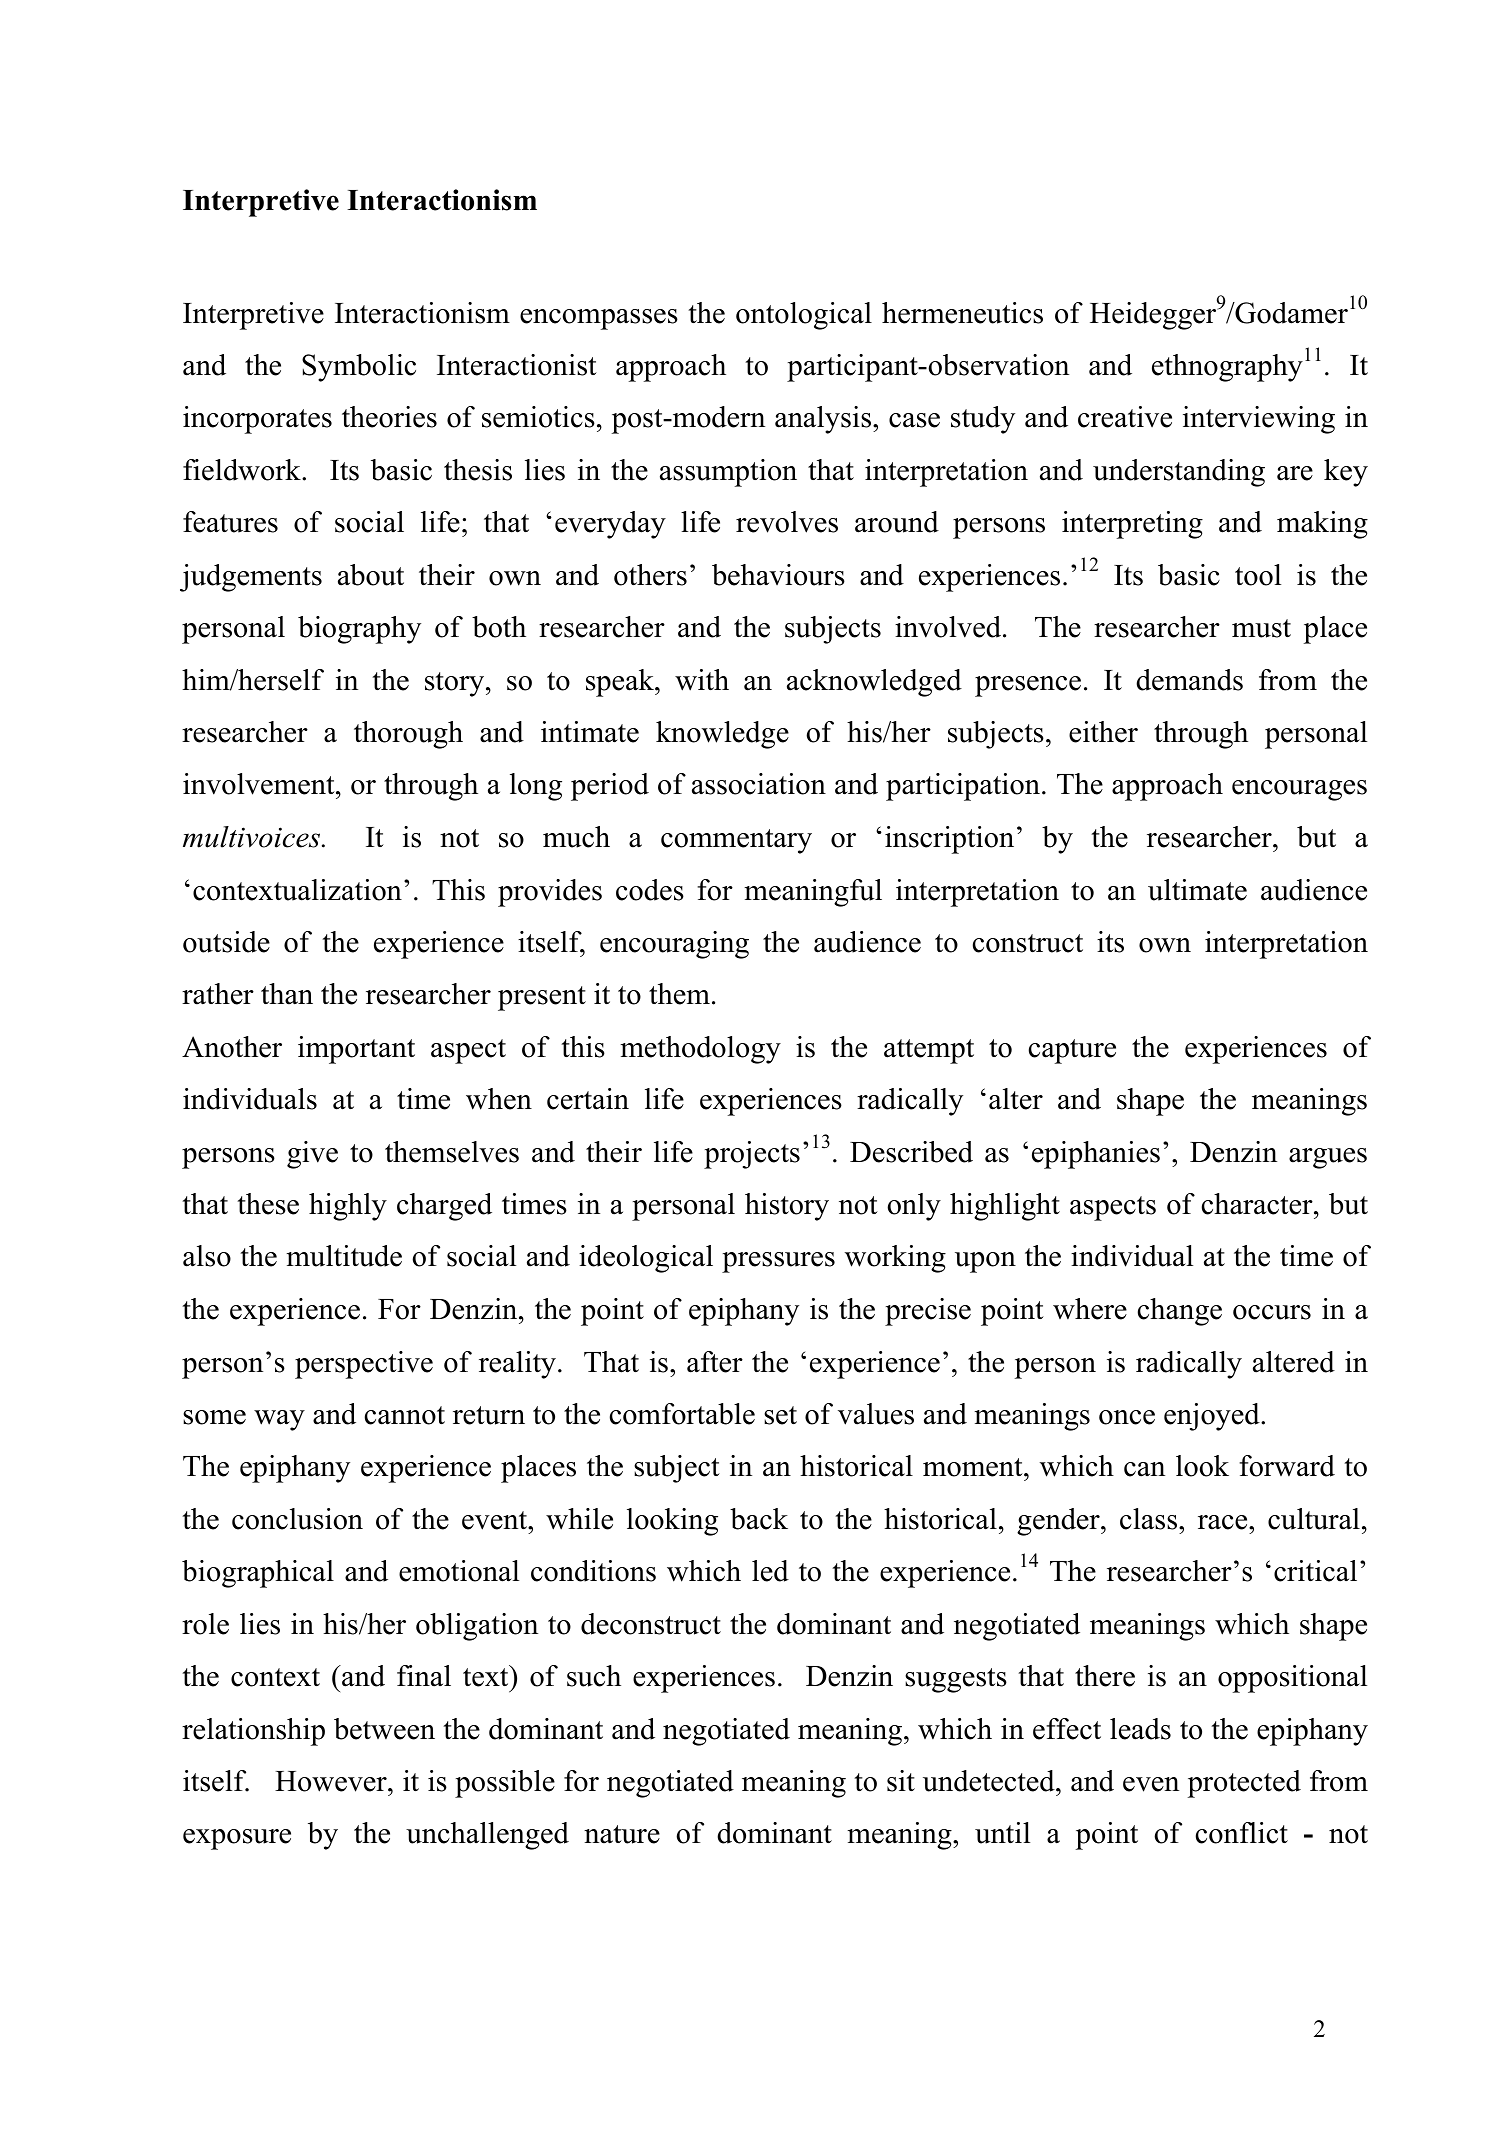 The height and width of the screenshot is (2133, 1508). I want to click on ontological, so click(804, 316).
